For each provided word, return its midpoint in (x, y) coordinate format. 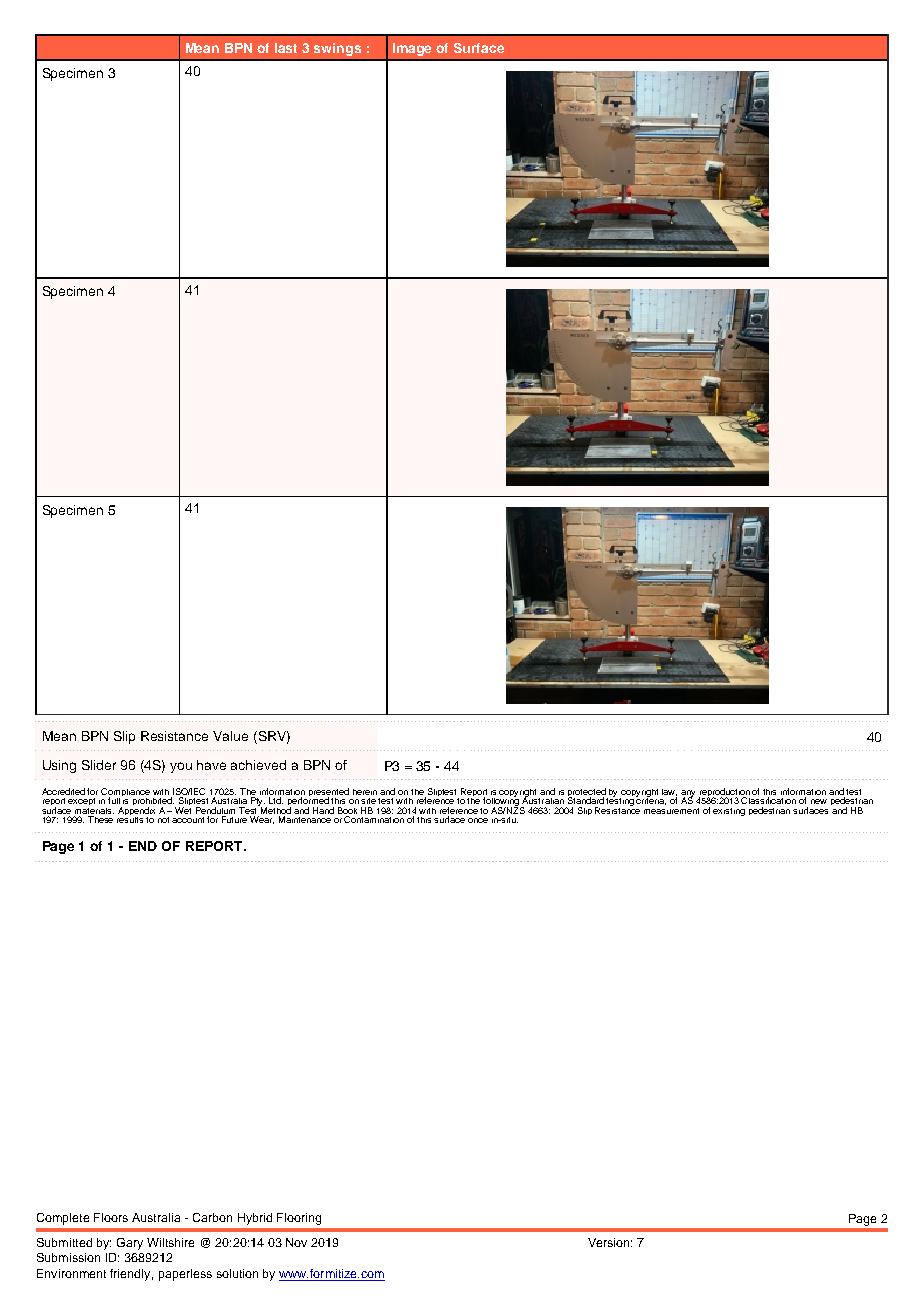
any (688, 794)
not (163, 820)
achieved (258, 765)
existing (729, 812)
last (286, 48)
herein (365, 792)
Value (230, 736)
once (478, 820)
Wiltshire (170, 1242)
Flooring (299, 1219)
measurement (671, 811)
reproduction (724, 793)
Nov (296, 1242)
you (181, 767)
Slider (99, 765)
